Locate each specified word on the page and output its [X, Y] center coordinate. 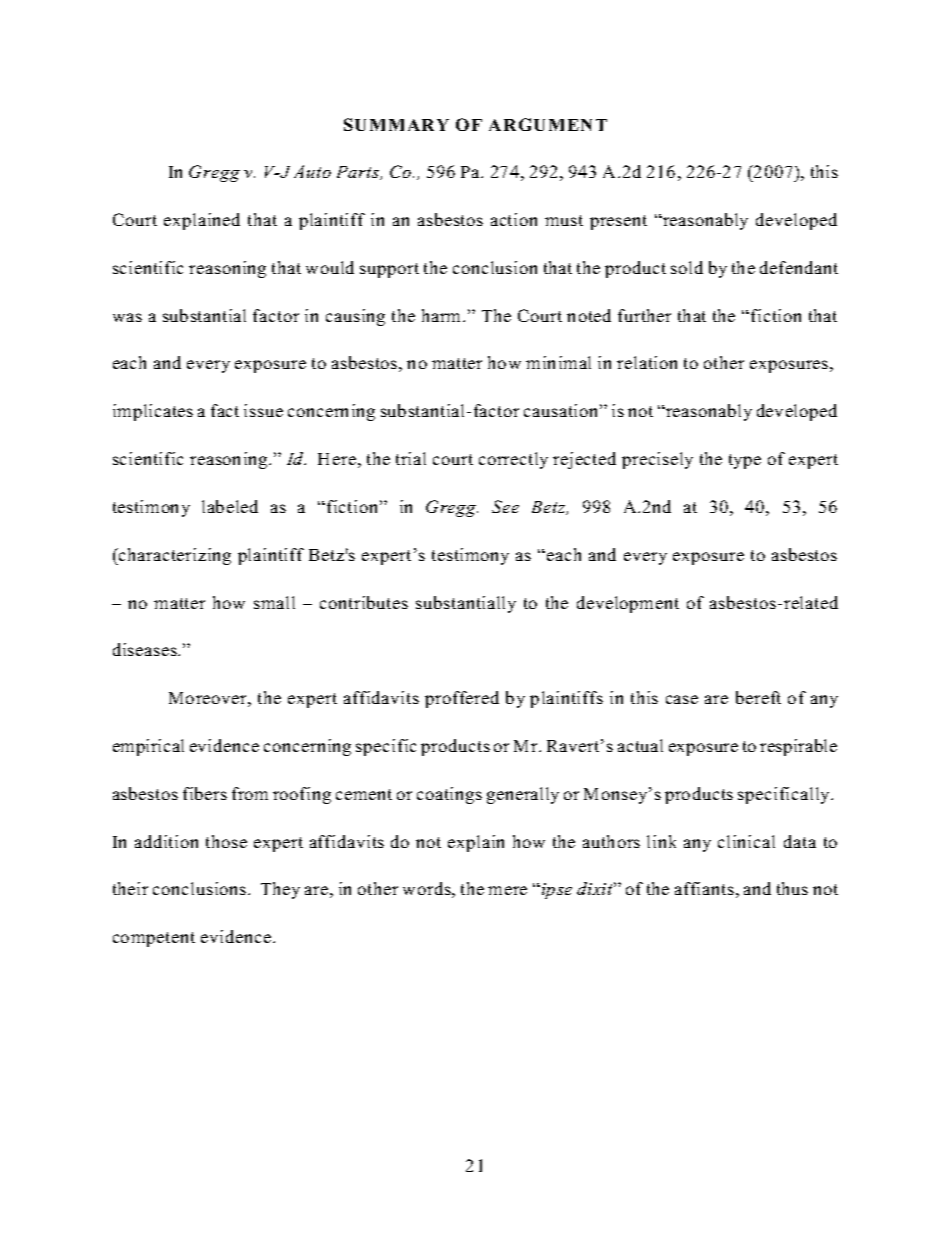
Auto [312, 171]
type [745, 461]
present [618, 222]
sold [687, 267]
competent [154, 939]
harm [443, 315]
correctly [513, 460]
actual [640, 745]
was [127, 317]
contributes [364, 602]
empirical [148, 747]
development [628, 604]
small [274, 602]
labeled [230, 506]
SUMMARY [396, 124]
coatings [449, 795]
